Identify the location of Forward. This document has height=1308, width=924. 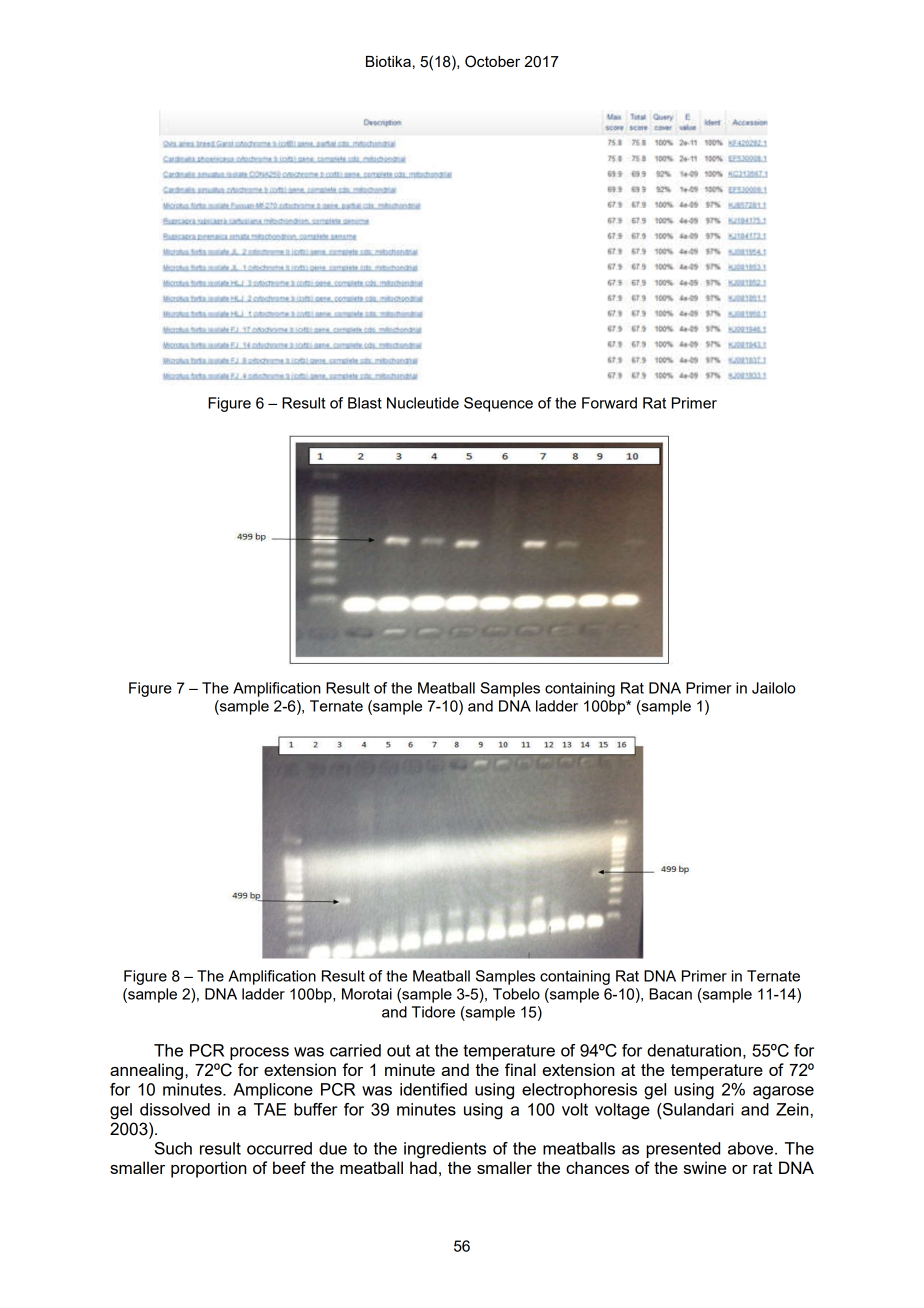
(609, 403).
